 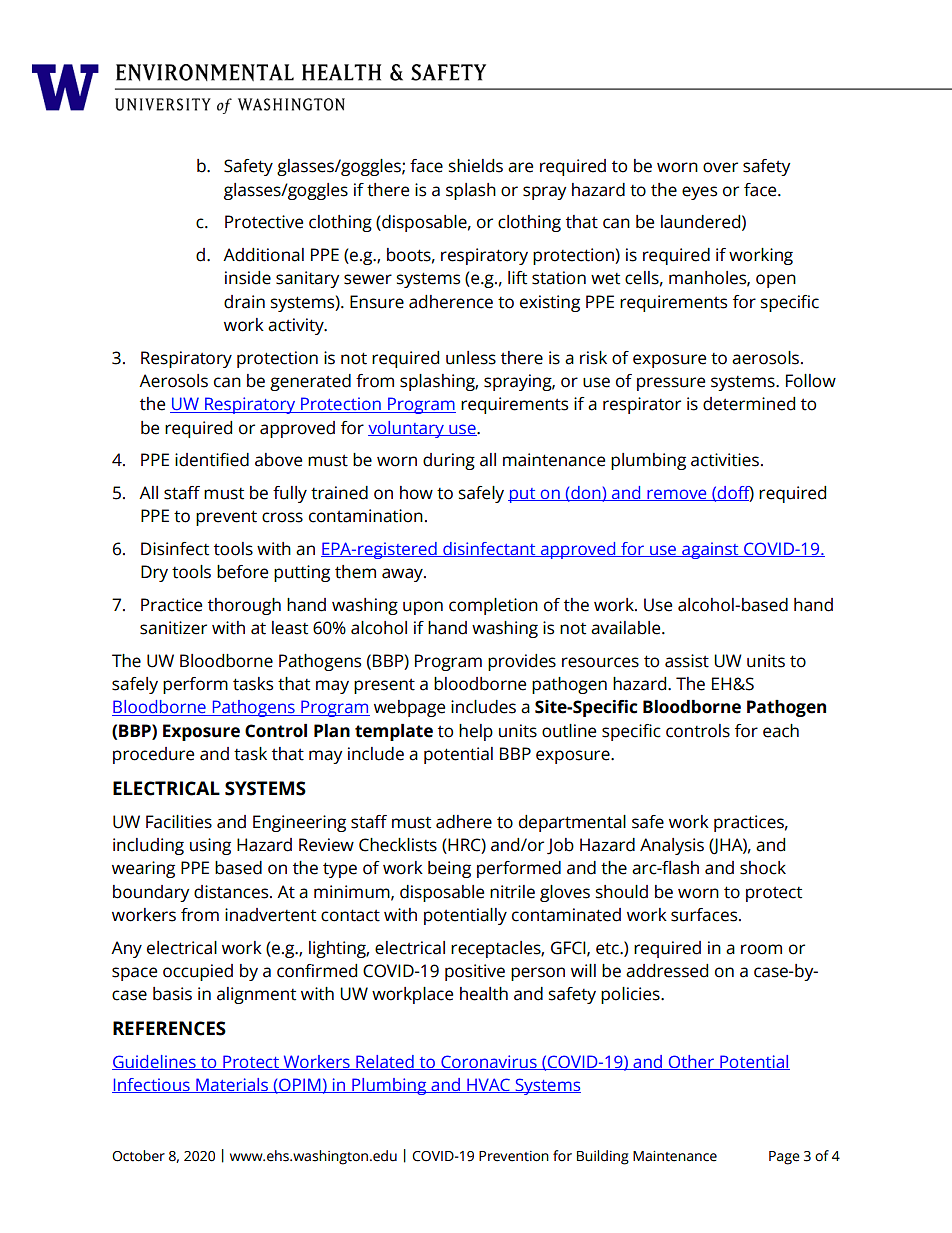 What do you see at coordinates (232, 892) in the image?
I see `distances` at bounding box center [232, 892].
